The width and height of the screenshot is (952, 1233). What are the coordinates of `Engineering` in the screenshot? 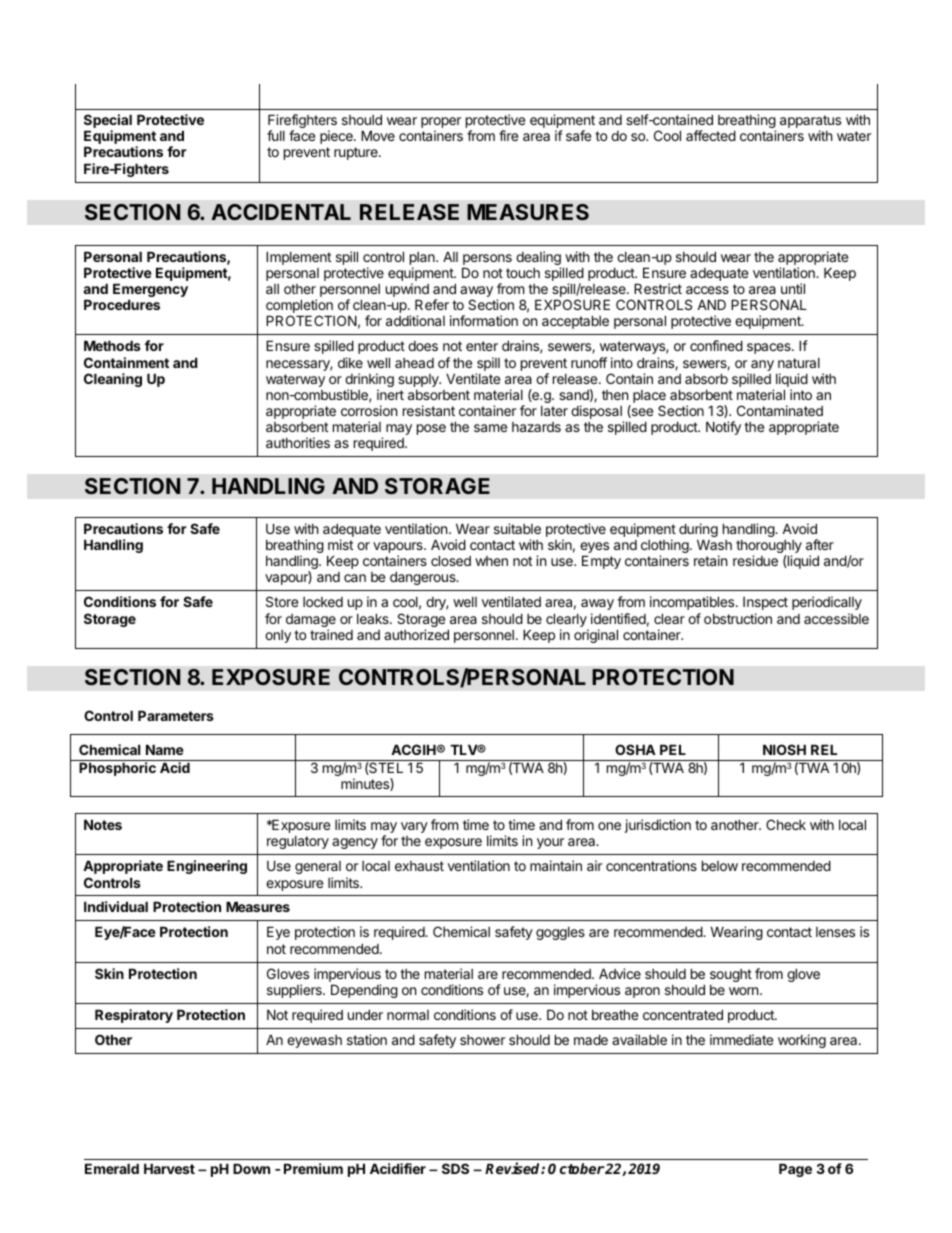 It's located at (207, 867).
